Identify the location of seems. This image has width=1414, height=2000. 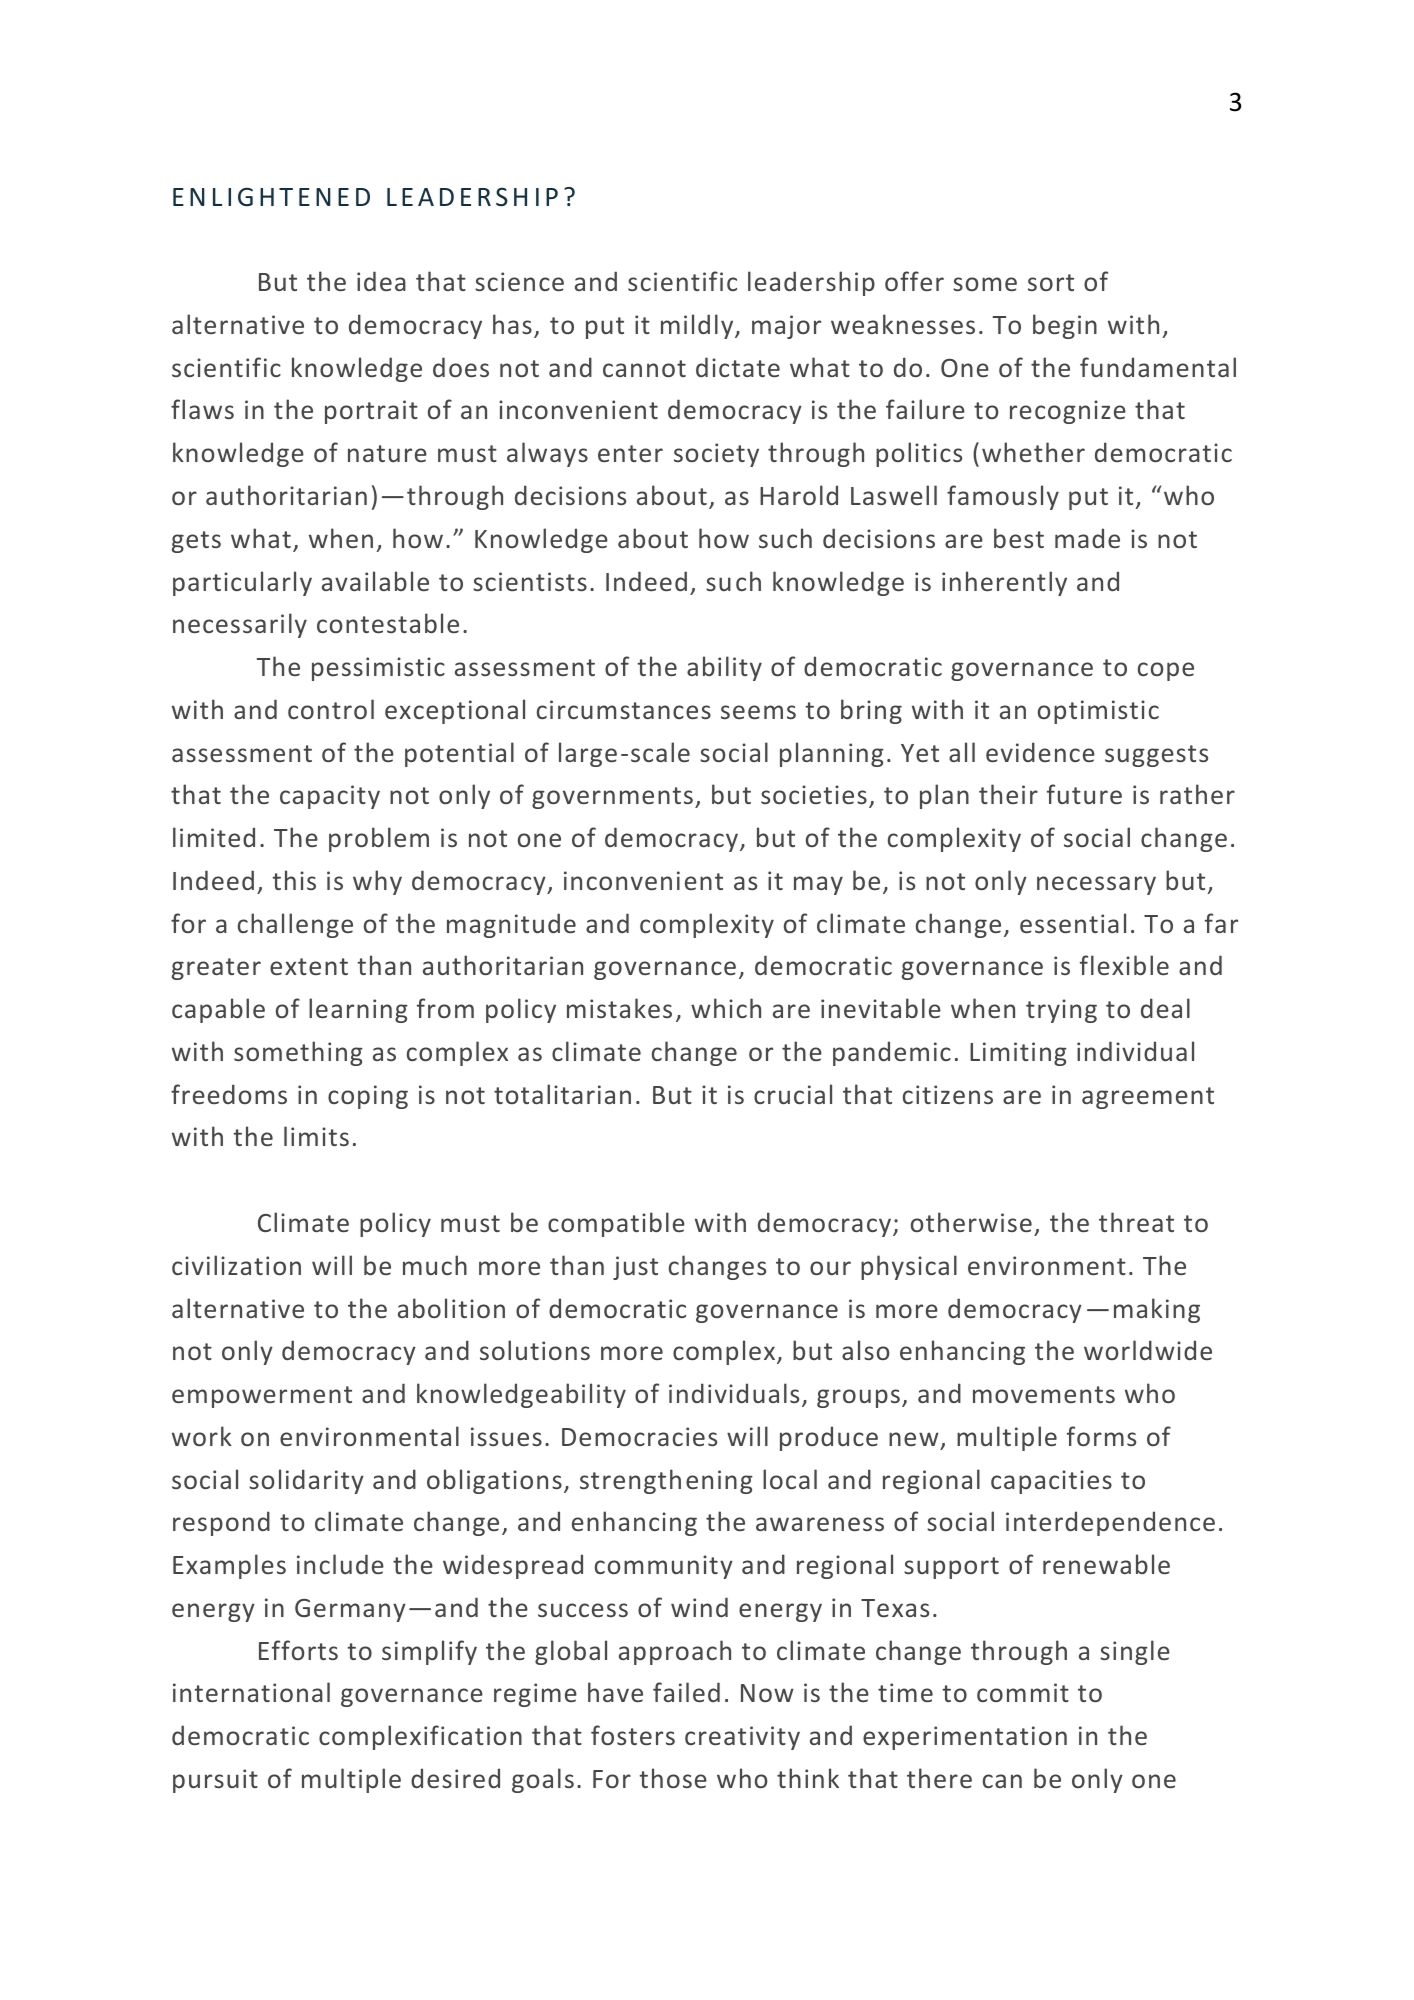
(758, 712).
